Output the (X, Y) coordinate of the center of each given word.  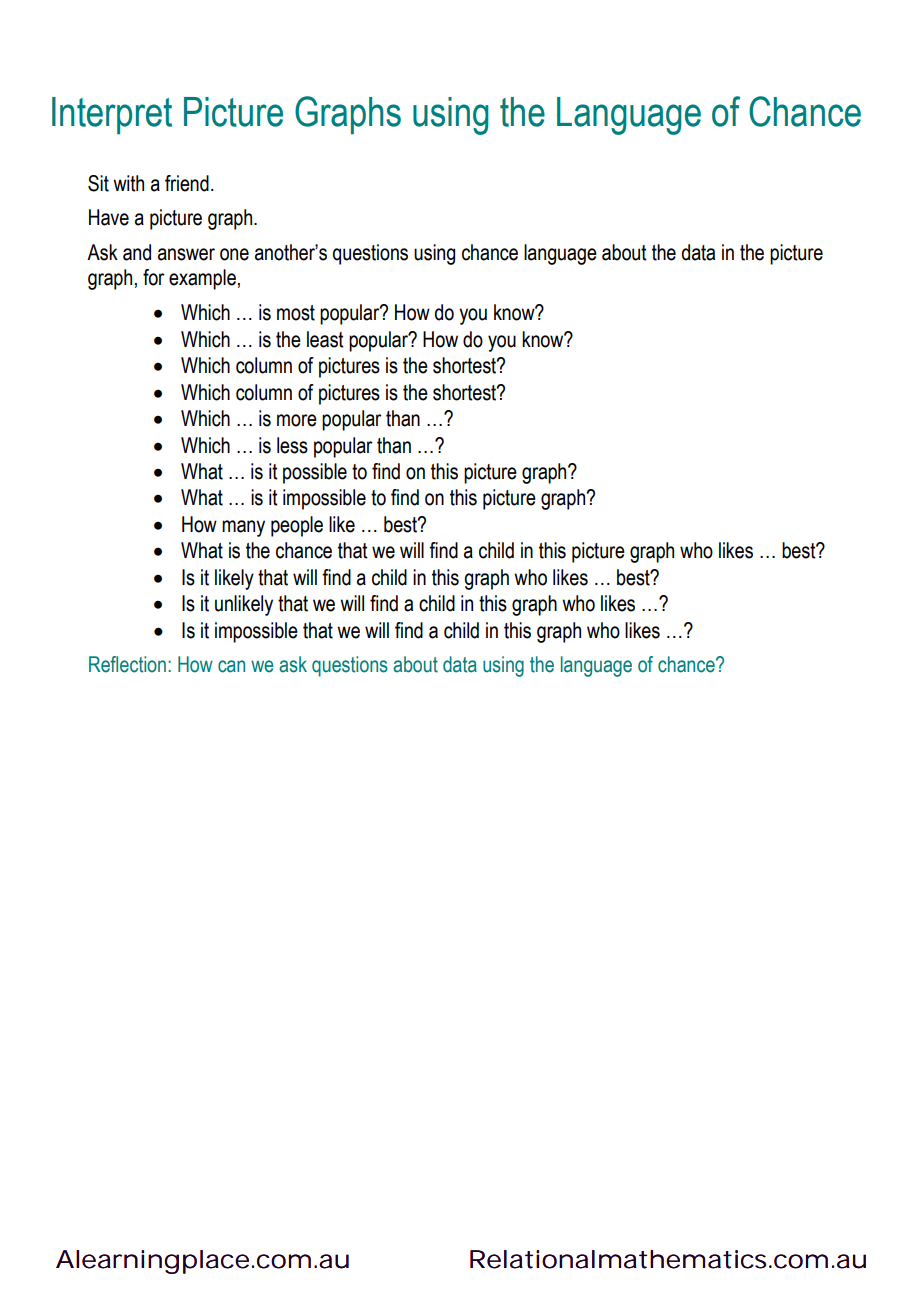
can (231, 666)
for (153, 277)
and (137, 252)
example (202, 279)
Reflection (127, 664)
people (297, 526)
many (243, 528)
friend (187, 183)
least (325, 339)
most (296, 313)
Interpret (112, 115)
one (234, 254)
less (292, 445)
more (297, 420)
